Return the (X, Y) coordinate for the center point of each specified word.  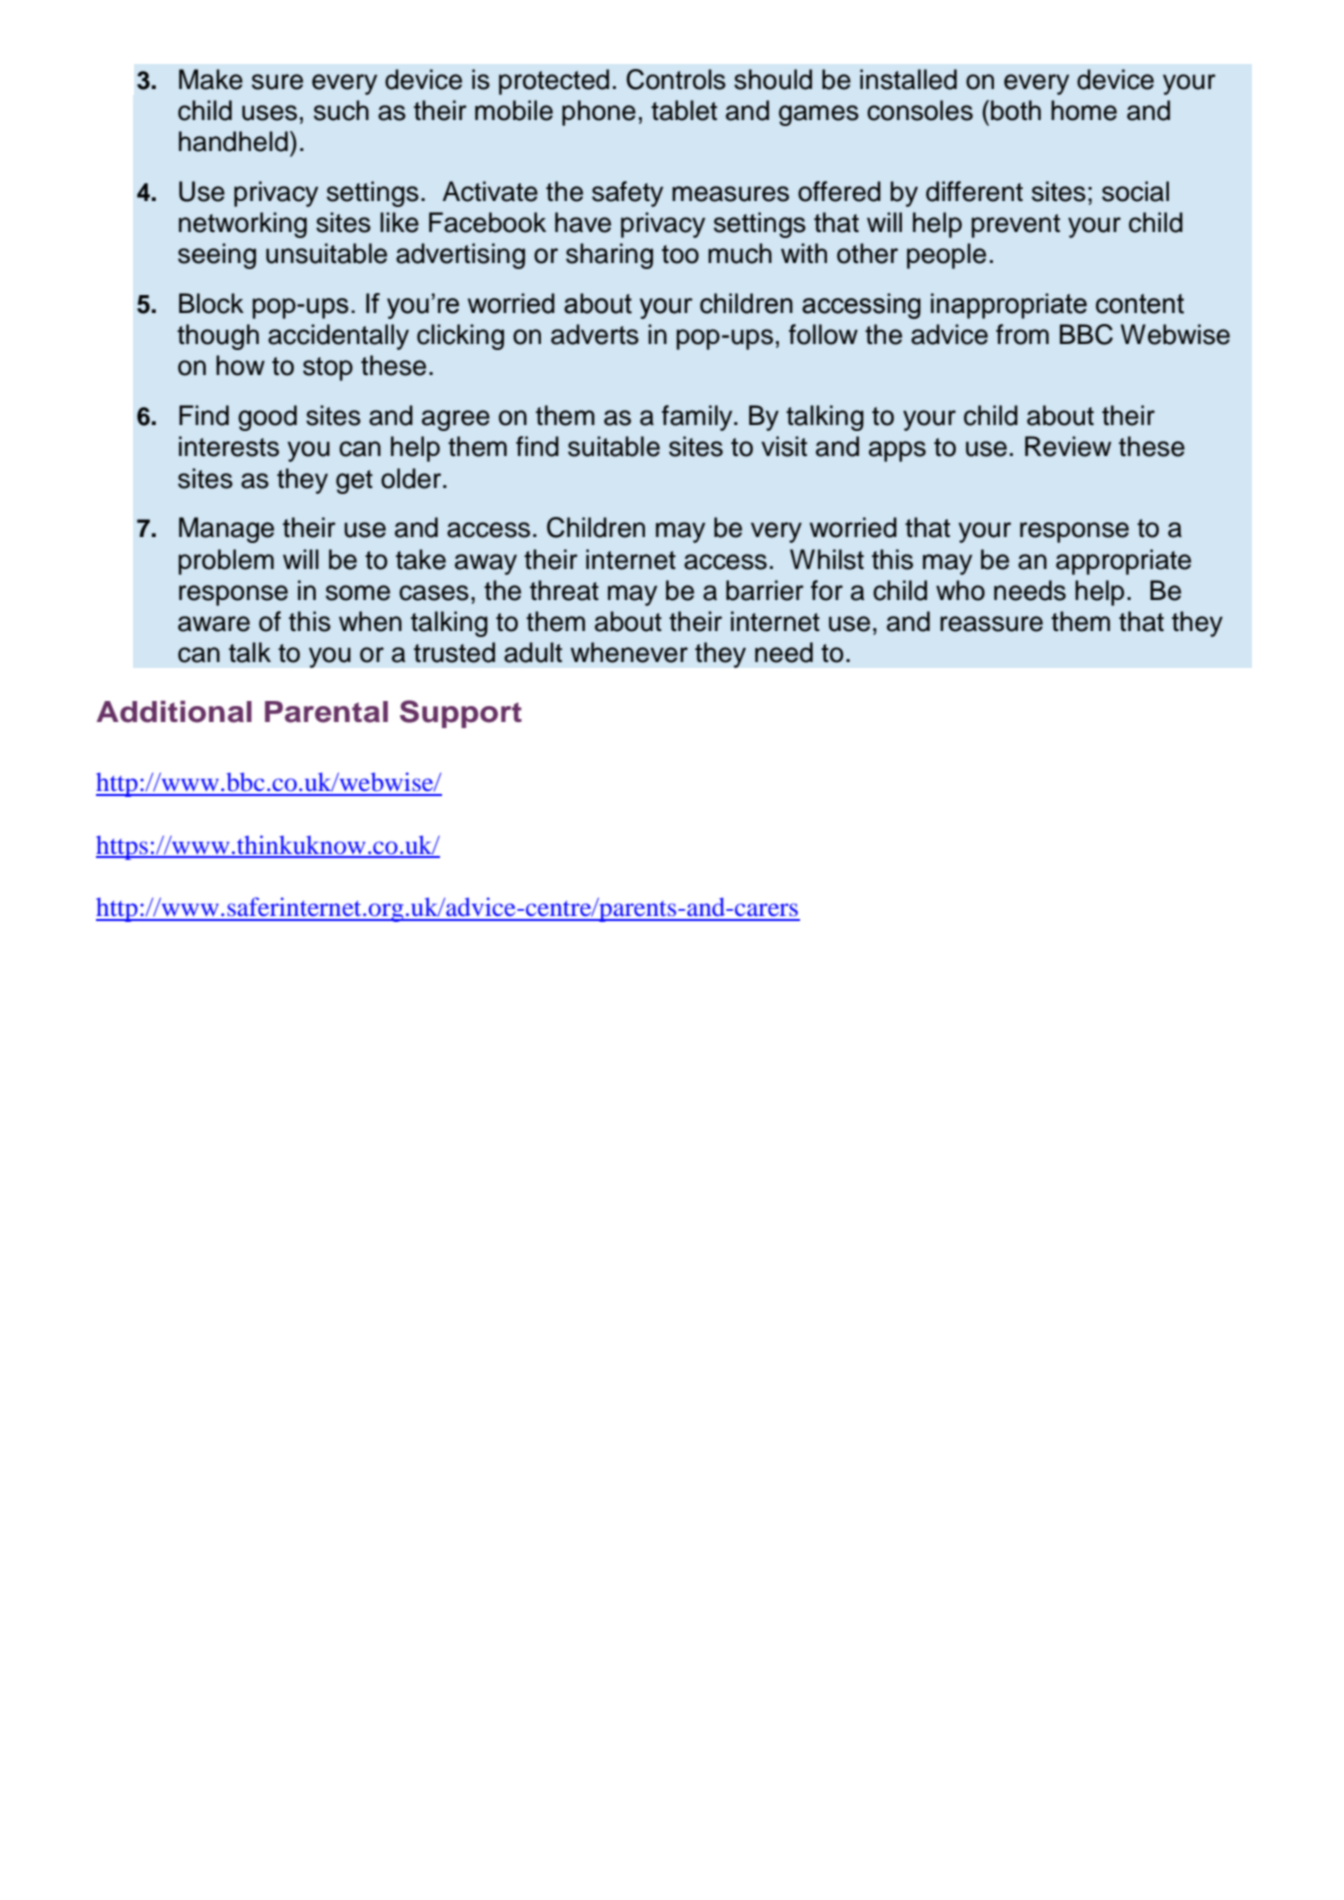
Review (1068, 446)
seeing (217, 256)
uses (269, 113)
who (960, 590)
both (1016, 110)
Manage (226, 530)
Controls (676, 79)
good (267, 418)
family (698, 418)
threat (564, 590)
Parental (326, 712)
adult (533, 652)
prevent (1016, 226)
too (680, 254)
